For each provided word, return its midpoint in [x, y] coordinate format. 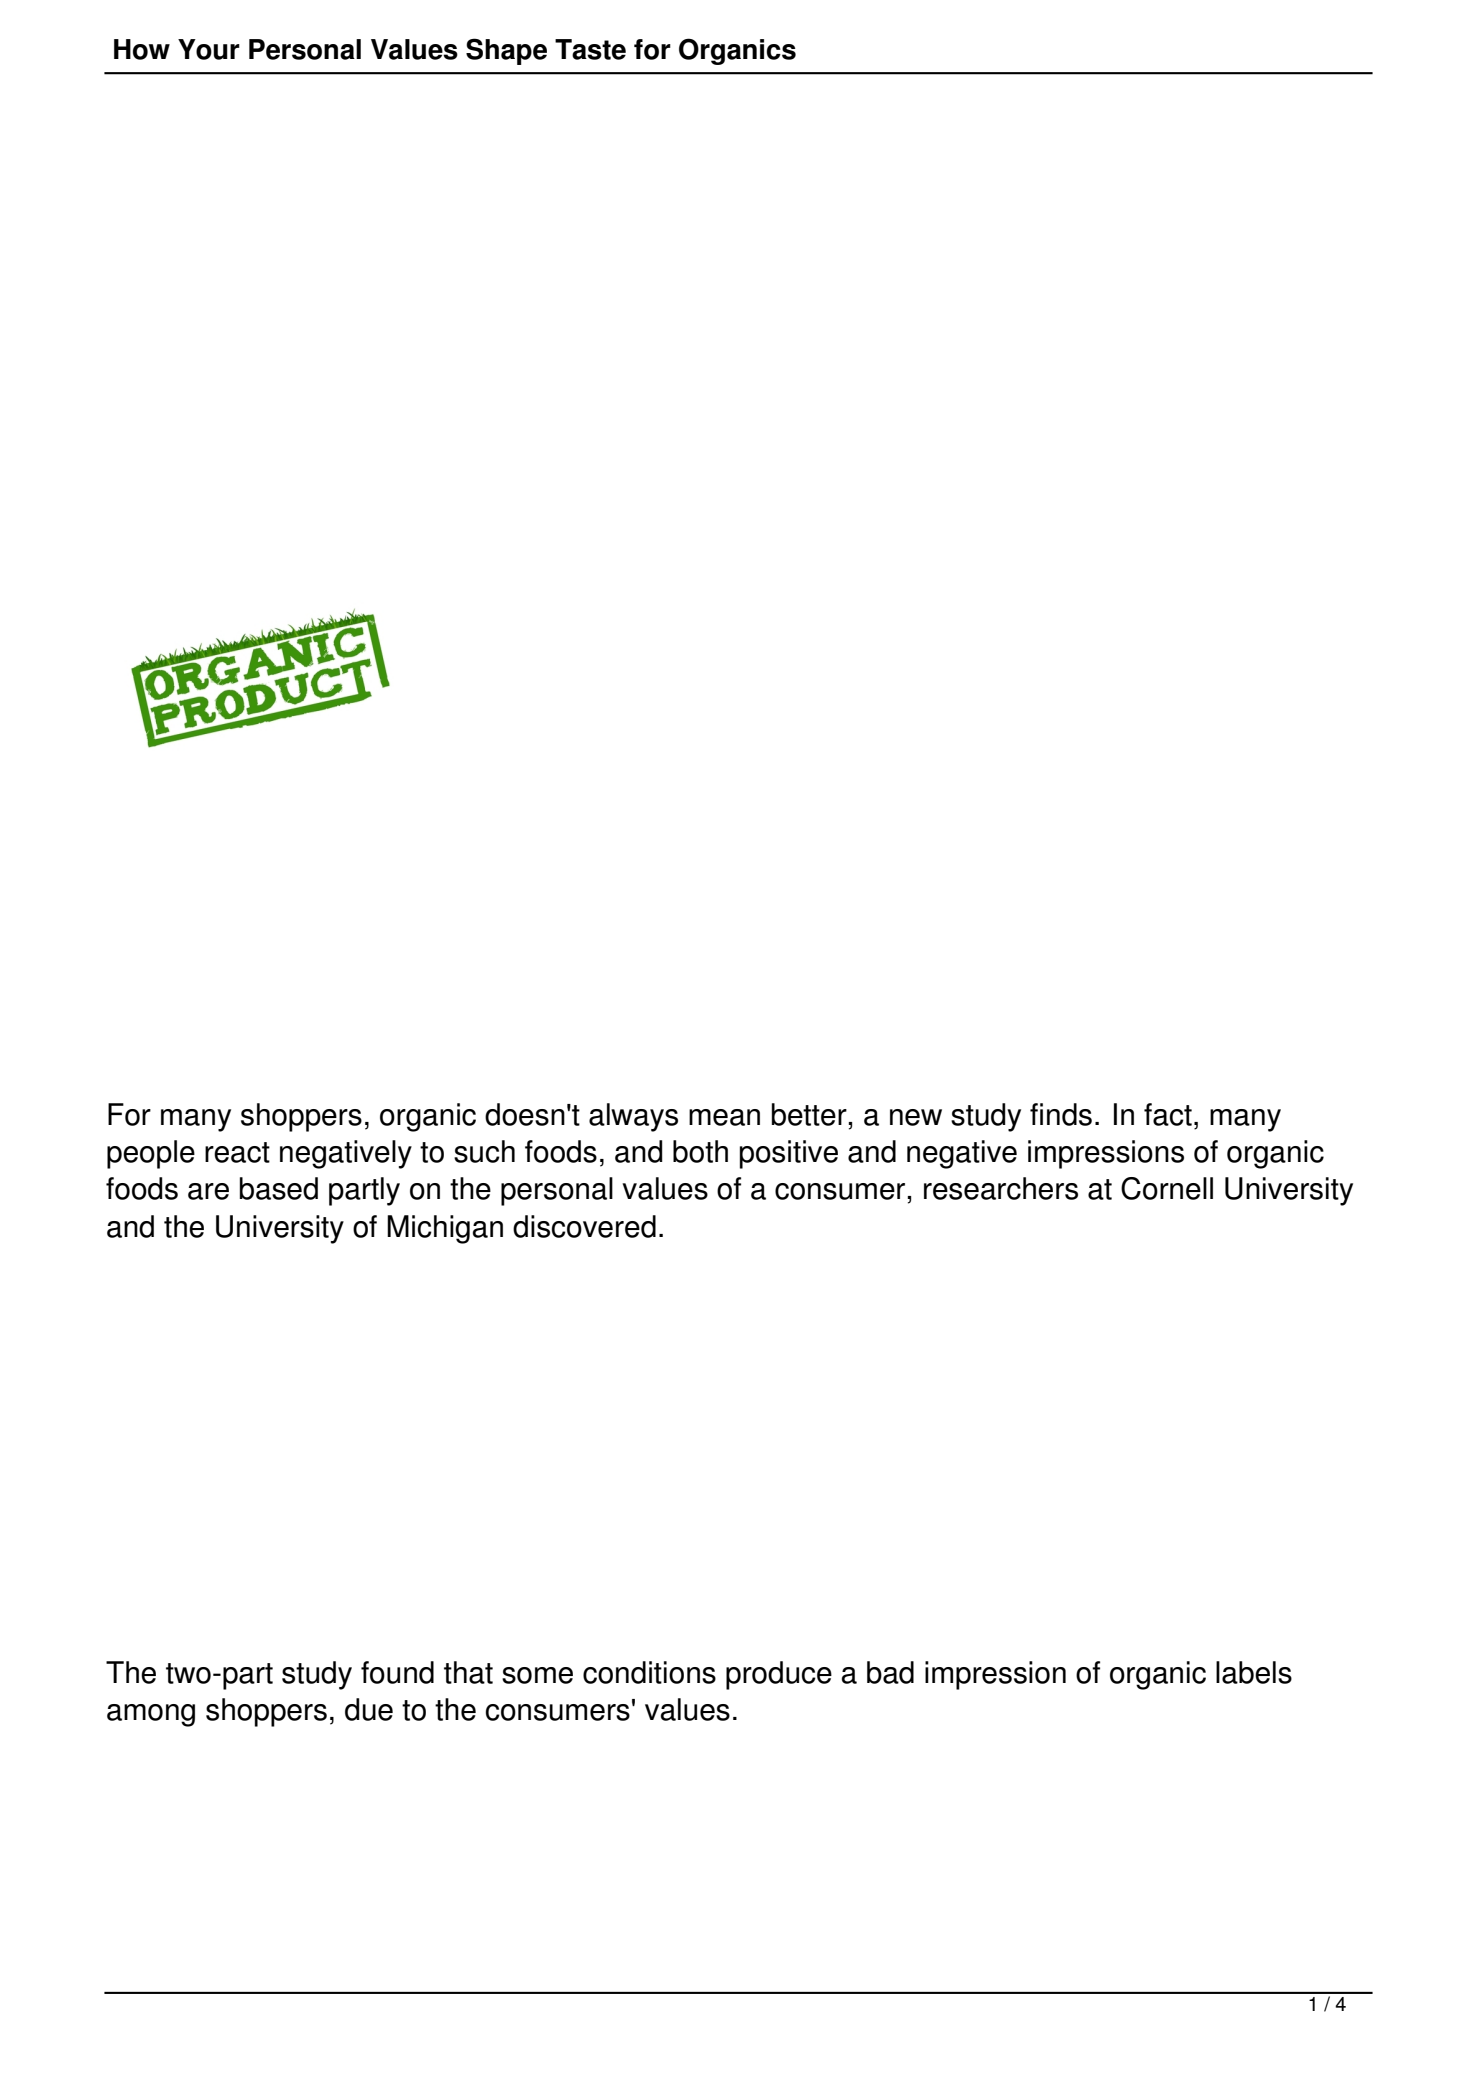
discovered [584, 1226]
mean [724, 1117]
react [237, 1152]
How [142, 49]
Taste [590, 49]
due [369, 1709]
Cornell [1167, 1188]
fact [1168, 1114]
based [279, 1188]
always [633, 1117]
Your [209, 49]
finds [1061, 1114]
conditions [649, 1672]
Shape [506, 51]
